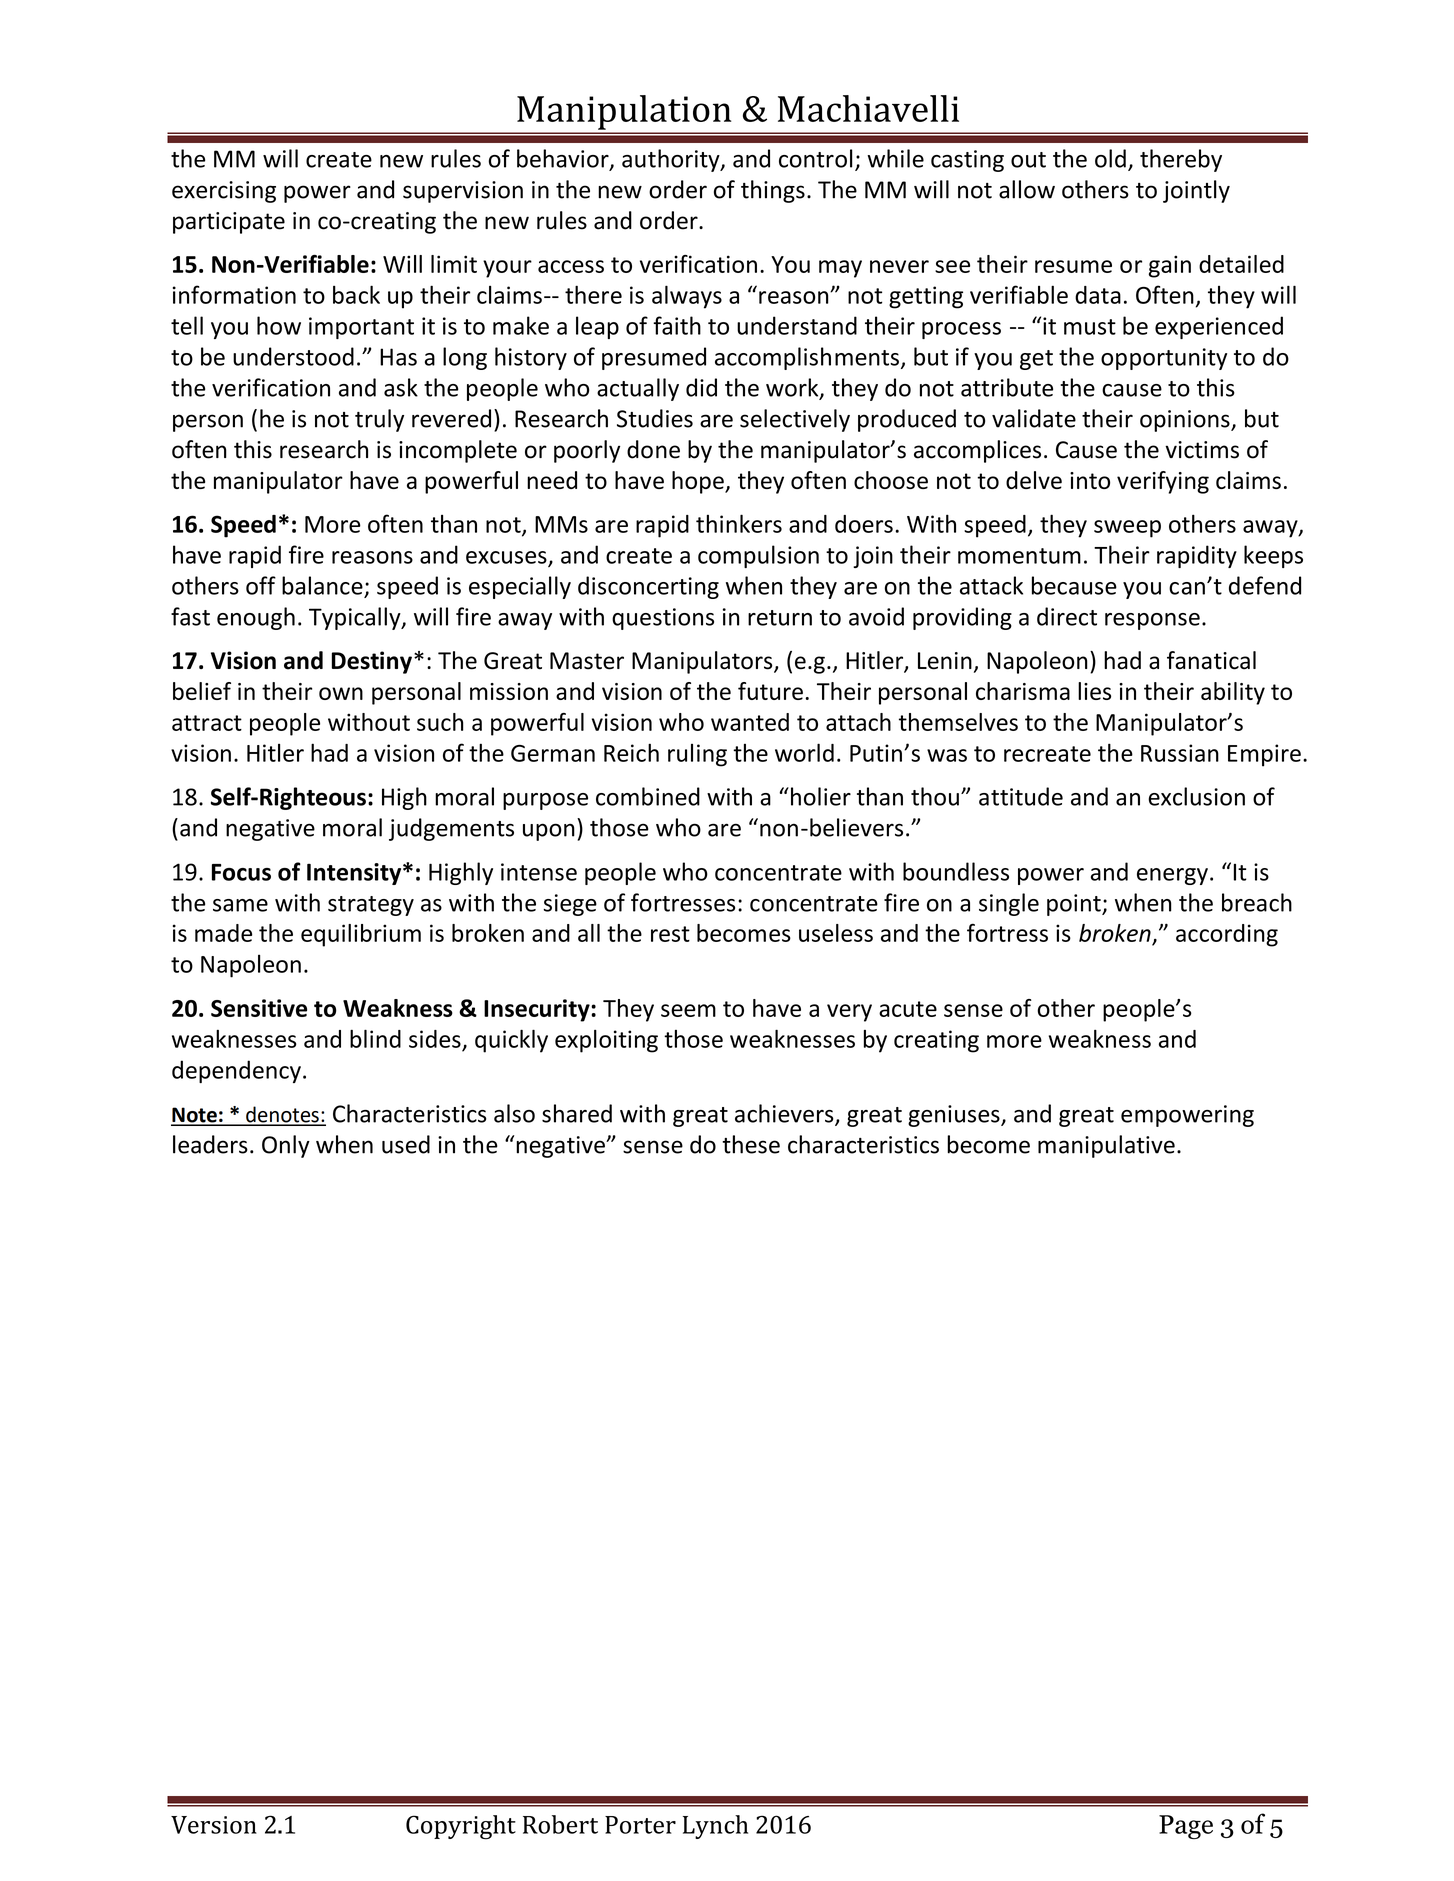 This document has width=1454, height=1881. What do you see at coordinates (214, 1825) in the document?
I see `Version` at bounding box center [214, 1825].
